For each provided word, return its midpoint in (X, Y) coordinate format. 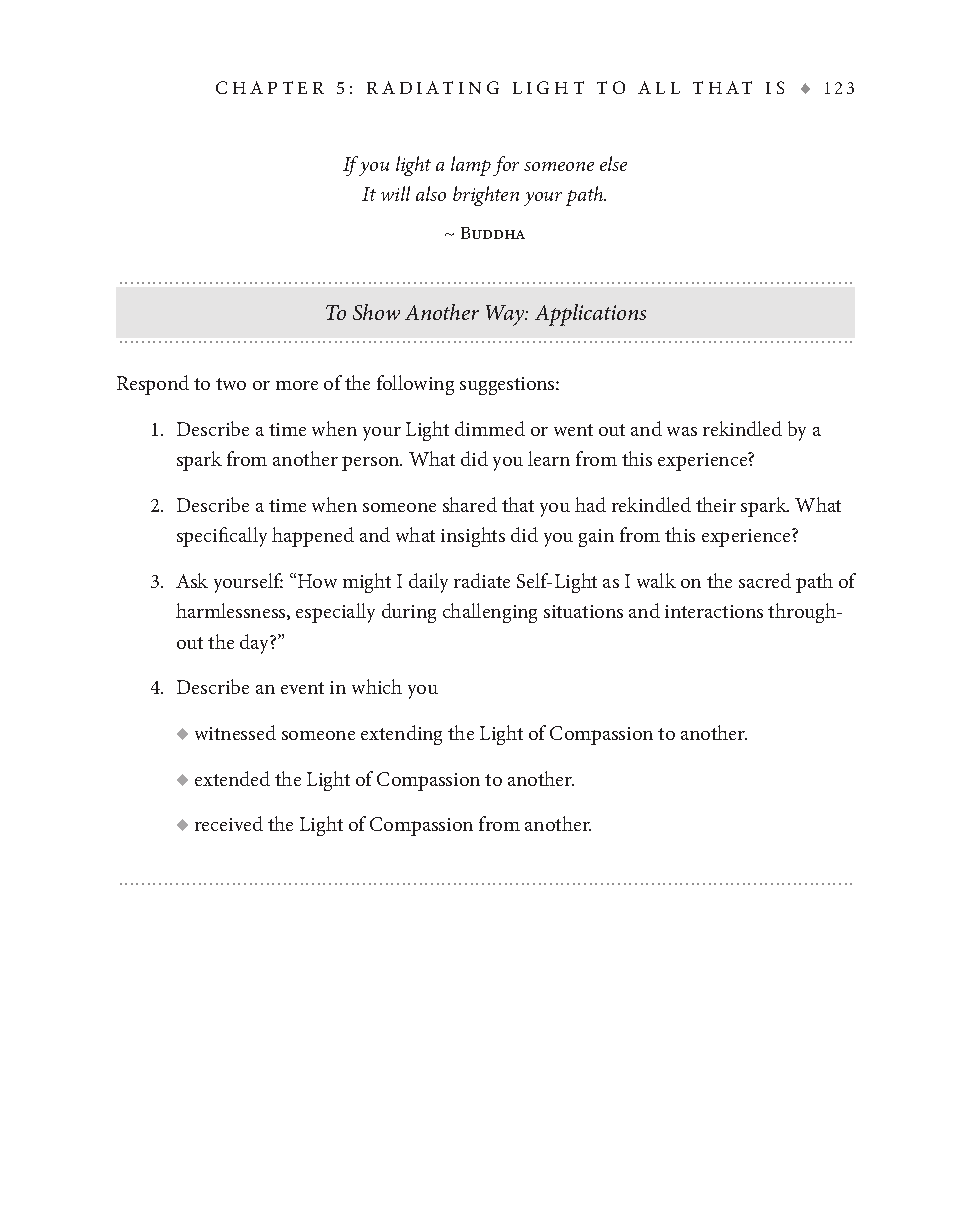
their (716, 504)
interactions (714, 611)
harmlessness (232, 611)
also (431, 193)
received (229, 823)
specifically (222, 537)
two (231, 384)
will (395, 193)
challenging (490, 613)
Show (376, 312)
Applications (590, 315)
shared (470, 504)
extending (401, 735)
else (613, 163)
